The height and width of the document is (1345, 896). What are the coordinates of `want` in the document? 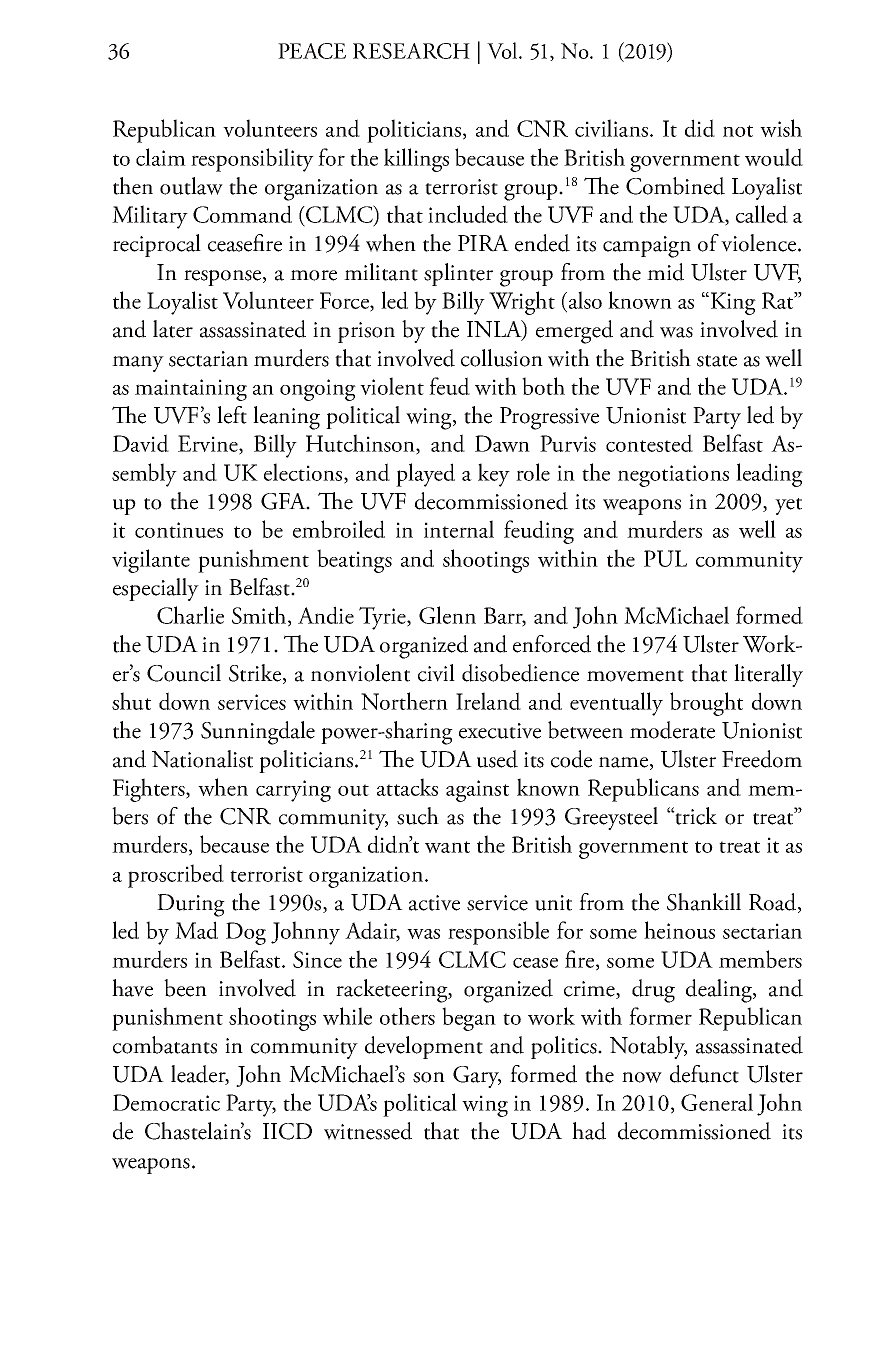 It's located at (447, 847).
